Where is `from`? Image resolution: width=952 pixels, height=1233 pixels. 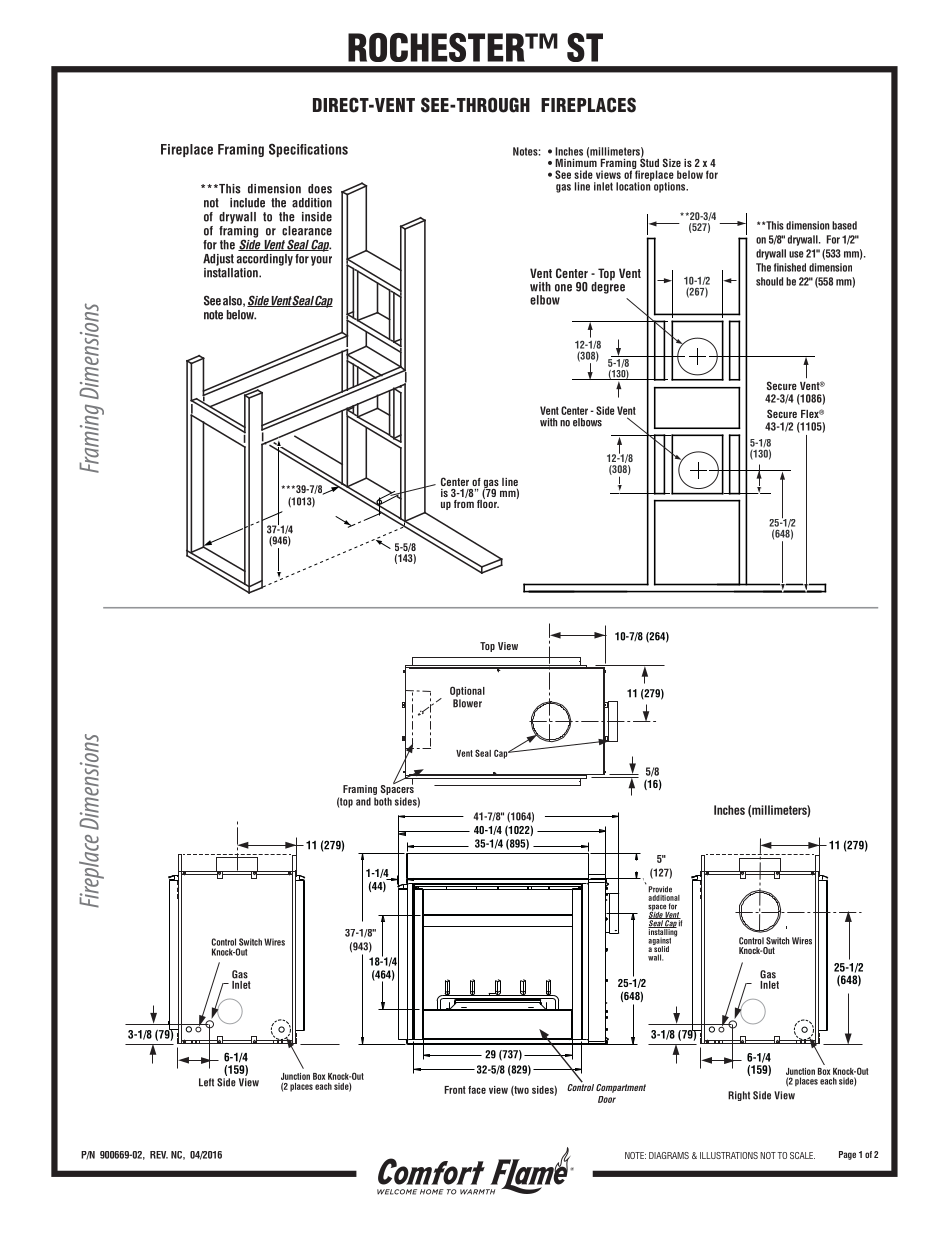
from is located at coordinates (464, 502).
